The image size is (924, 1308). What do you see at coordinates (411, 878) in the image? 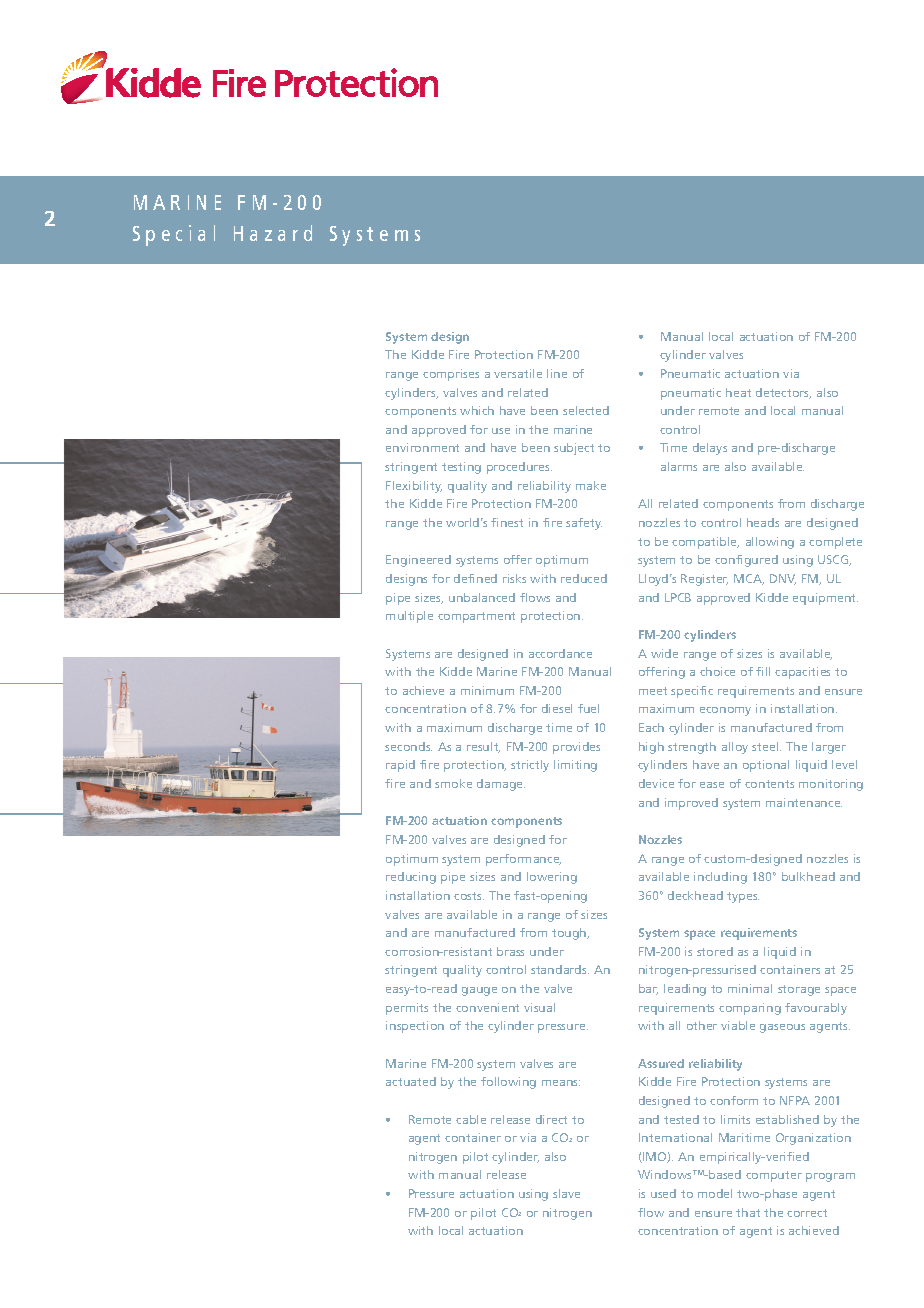
I see `reducing` at bounding box center [411, 878].
